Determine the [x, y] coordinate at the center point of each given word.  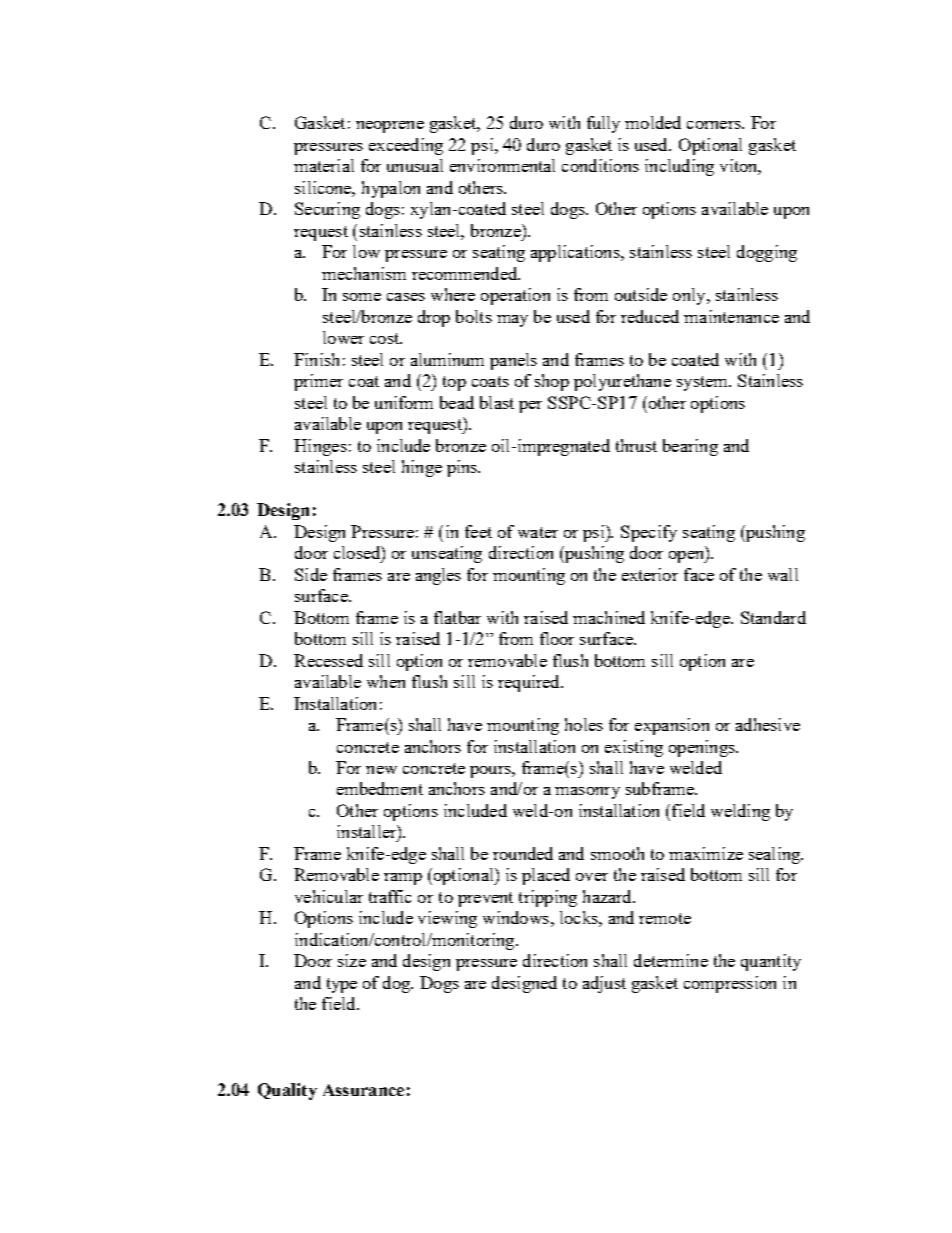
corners [715, 125]
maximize [706, 853]
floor [557, 638]
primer [318, 382]
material [324, 165]
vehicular [329, 896]
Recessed [328, 660]
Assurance [363, 1090]
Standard [773, 617]
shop [552, 382]
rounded [523, 853]
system [703, 383]
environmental [502, 165]
